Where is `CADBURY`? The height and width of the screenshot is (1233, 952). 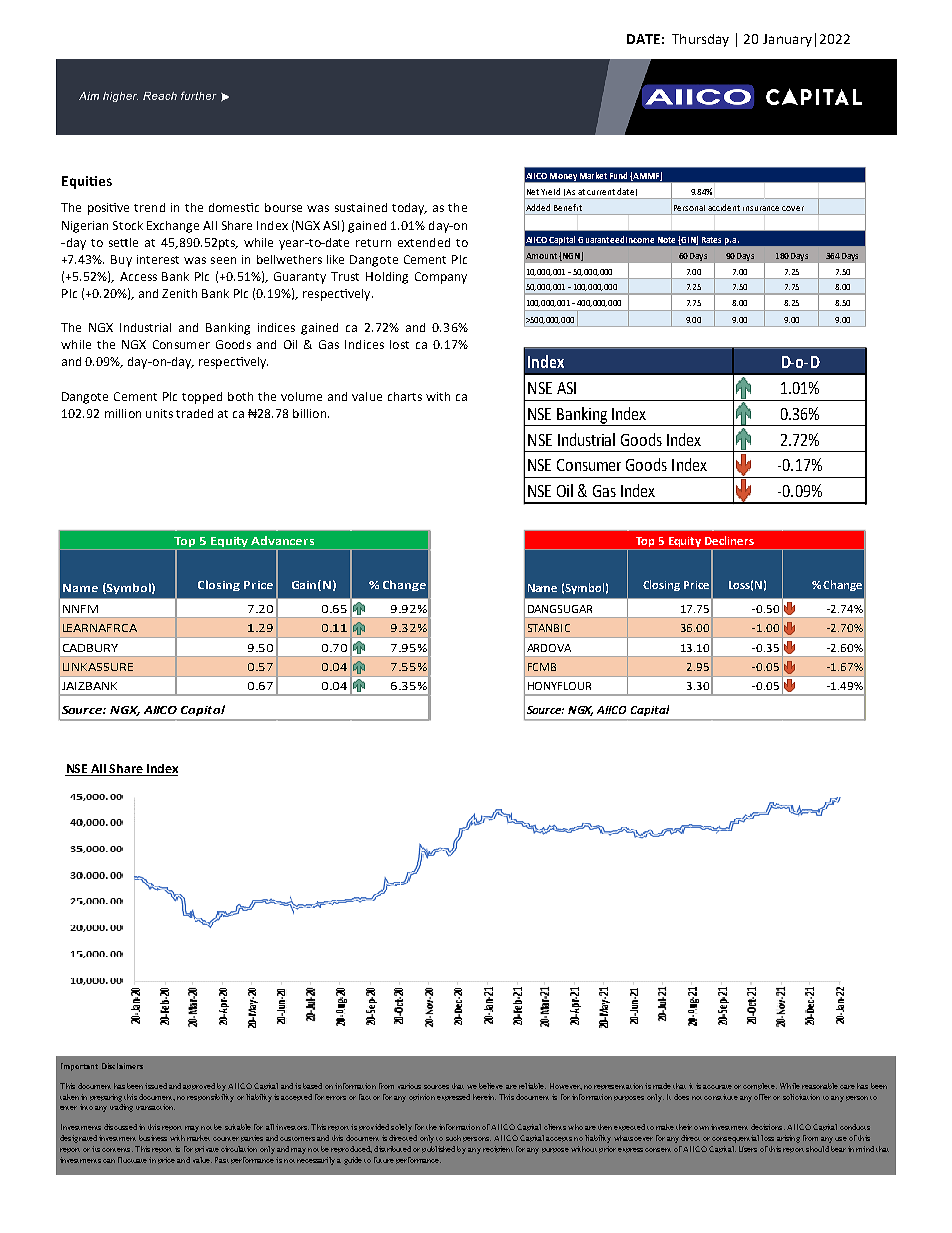 CADBURY is located at coordinates (90, 648).
